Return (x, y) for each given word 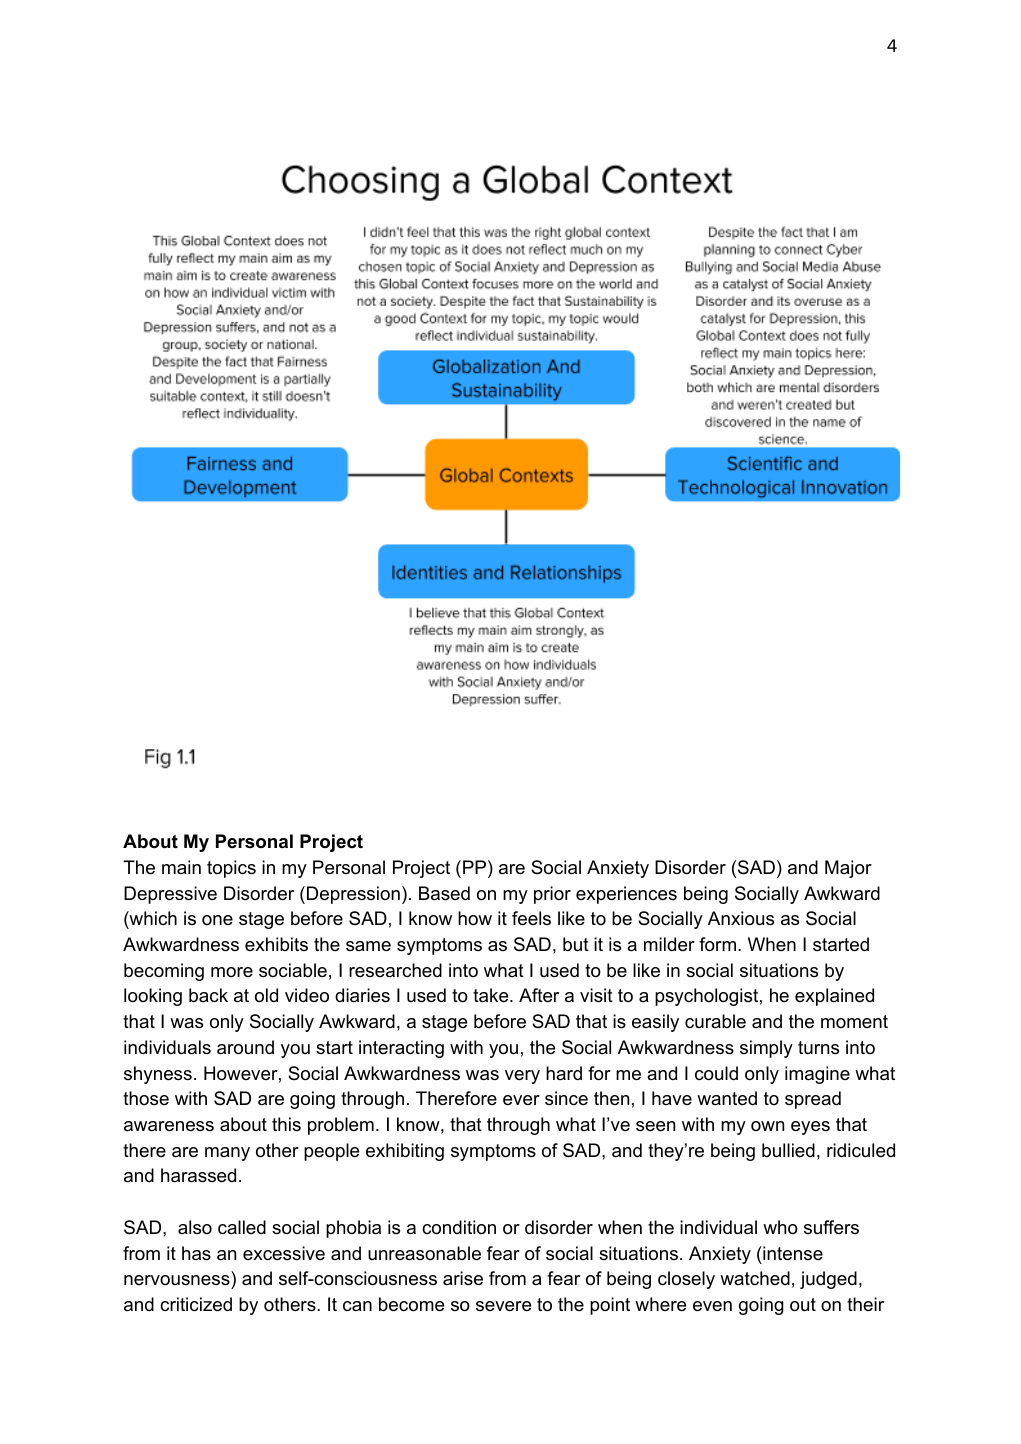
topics (231, 869)
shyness (158, 1075)
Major (848, 869)
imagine (817, 1075)
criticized (196, 1304)
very (522, 1077)
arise (463, 1278)
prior (552, 895)
